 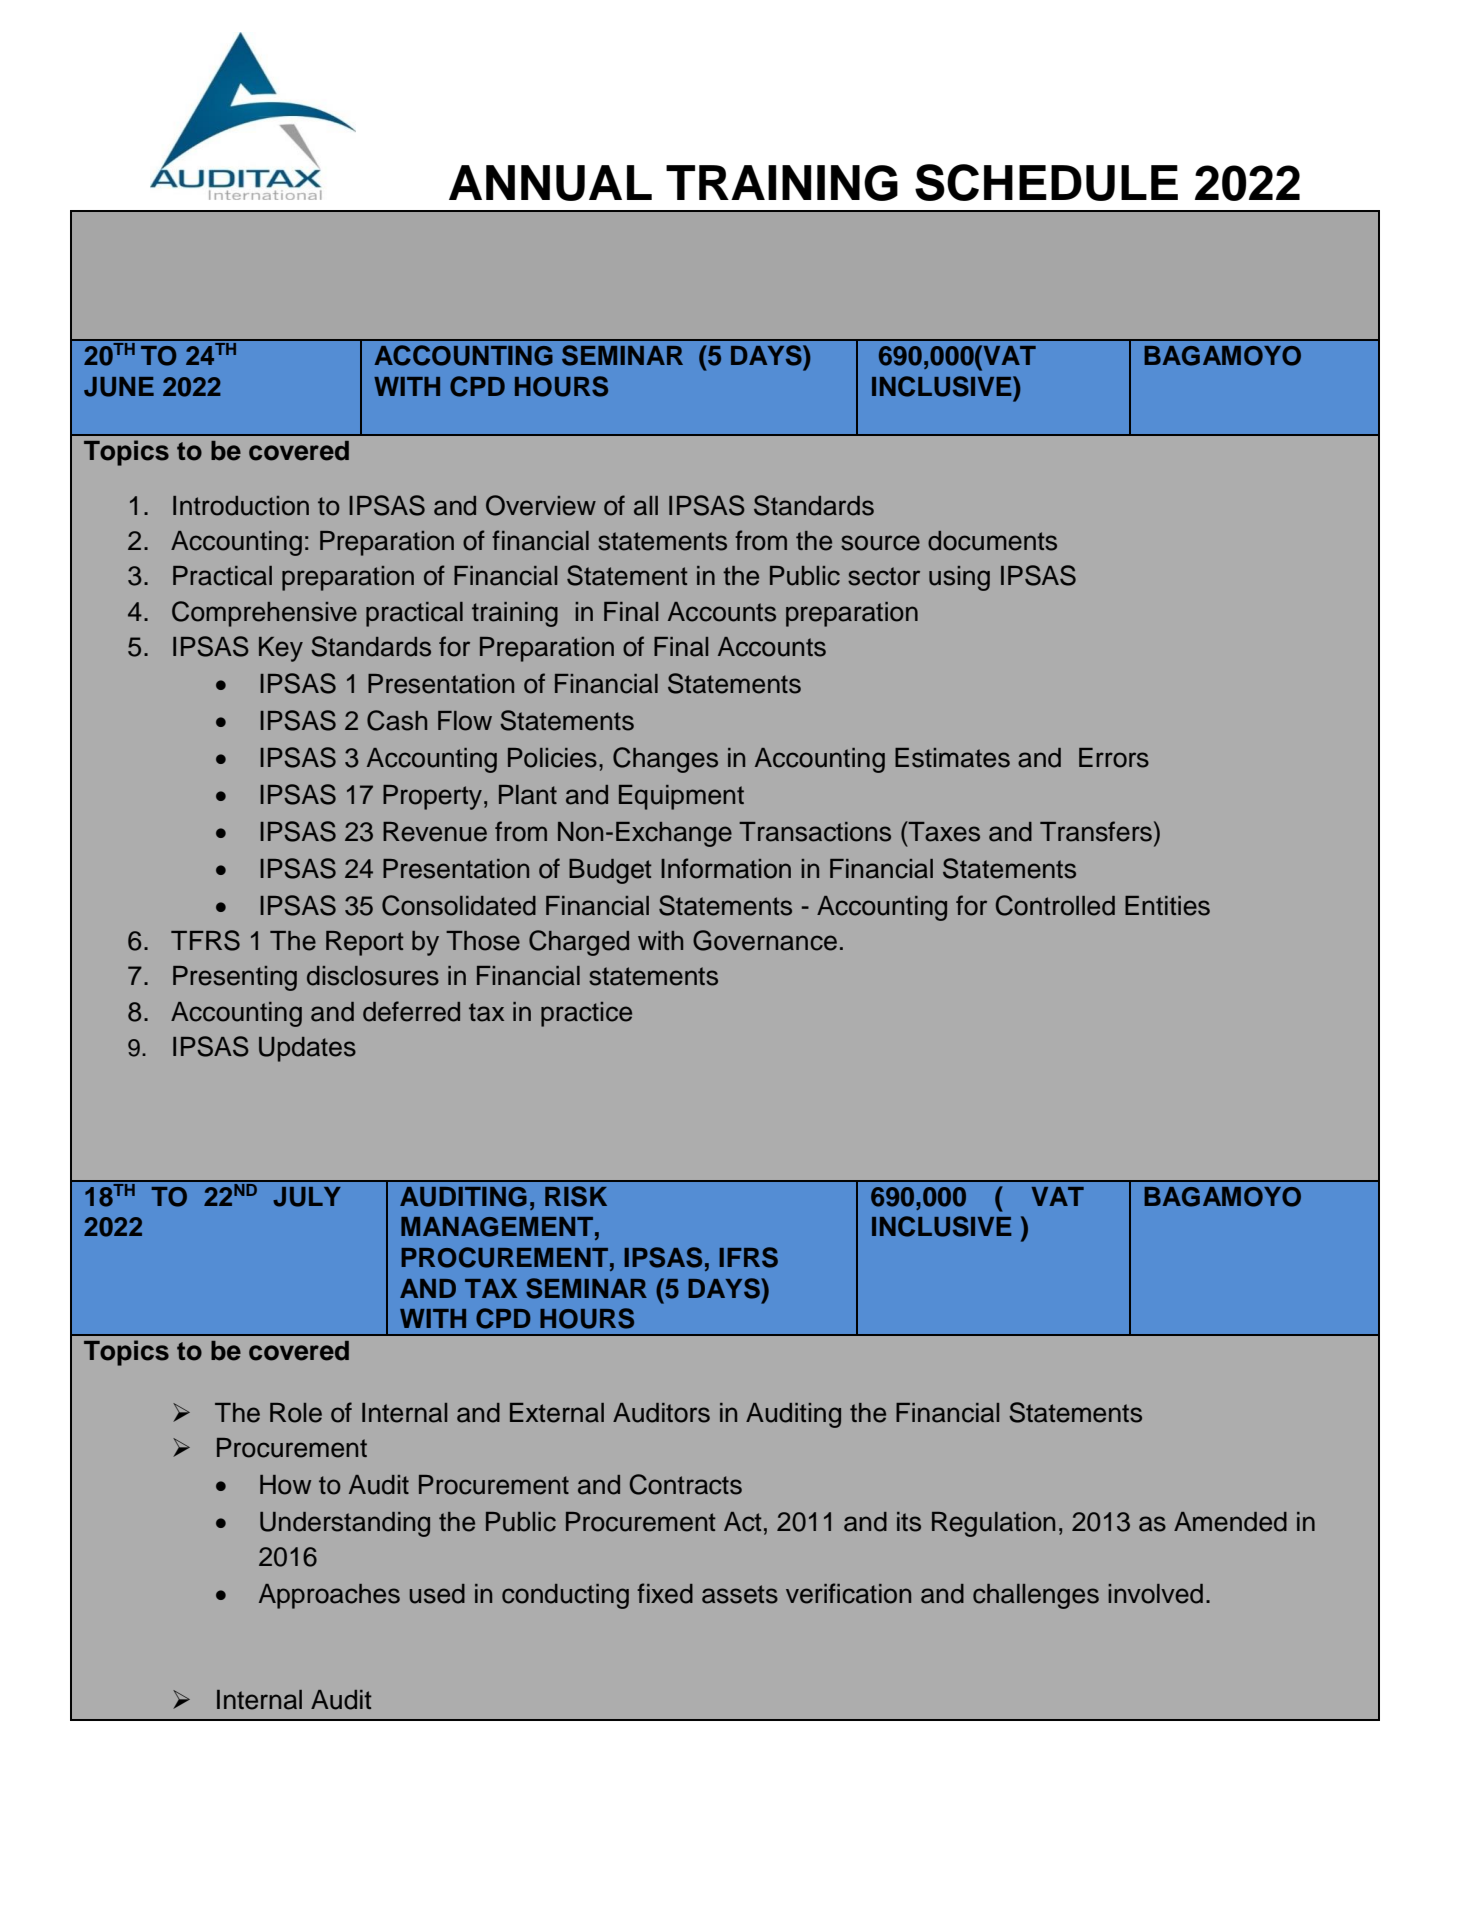 I want to click on Approaches, so click(x=329, y=1596).
